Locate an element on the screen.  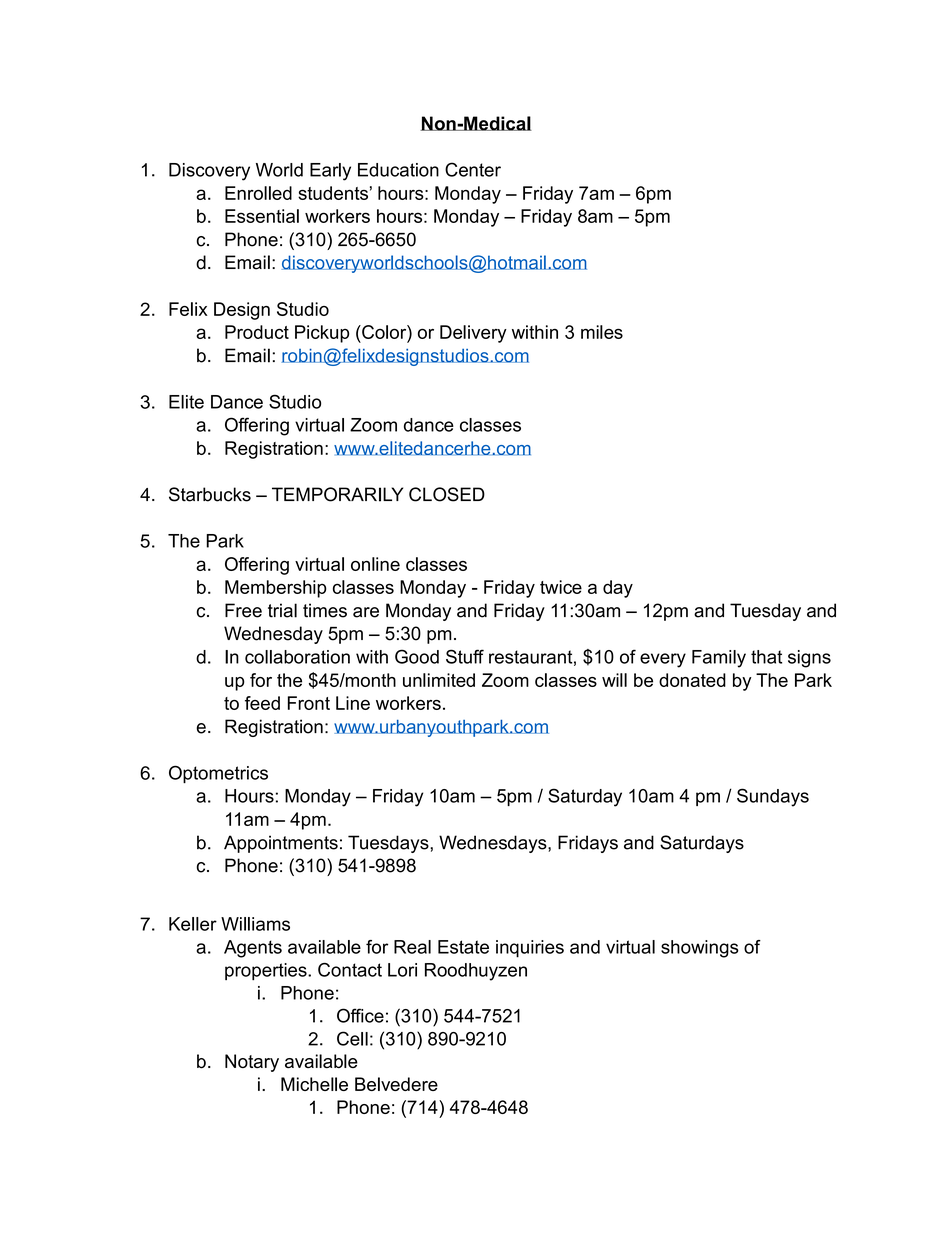
Stuff is located at coordinates (465, 656).
